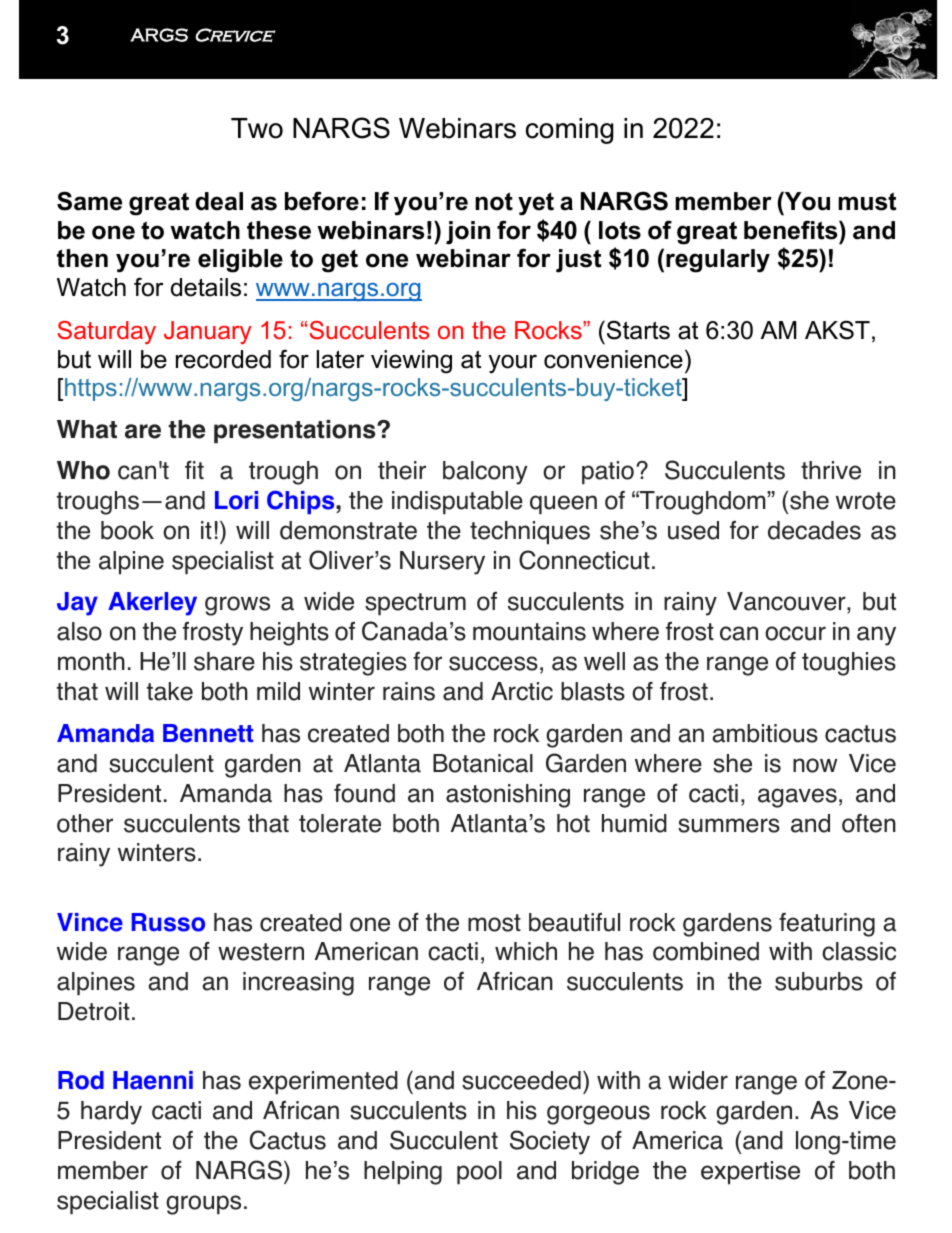 Image resolution: width=952 pixels, height=1233 pixels. I want to click on other, so click(85, 823).
